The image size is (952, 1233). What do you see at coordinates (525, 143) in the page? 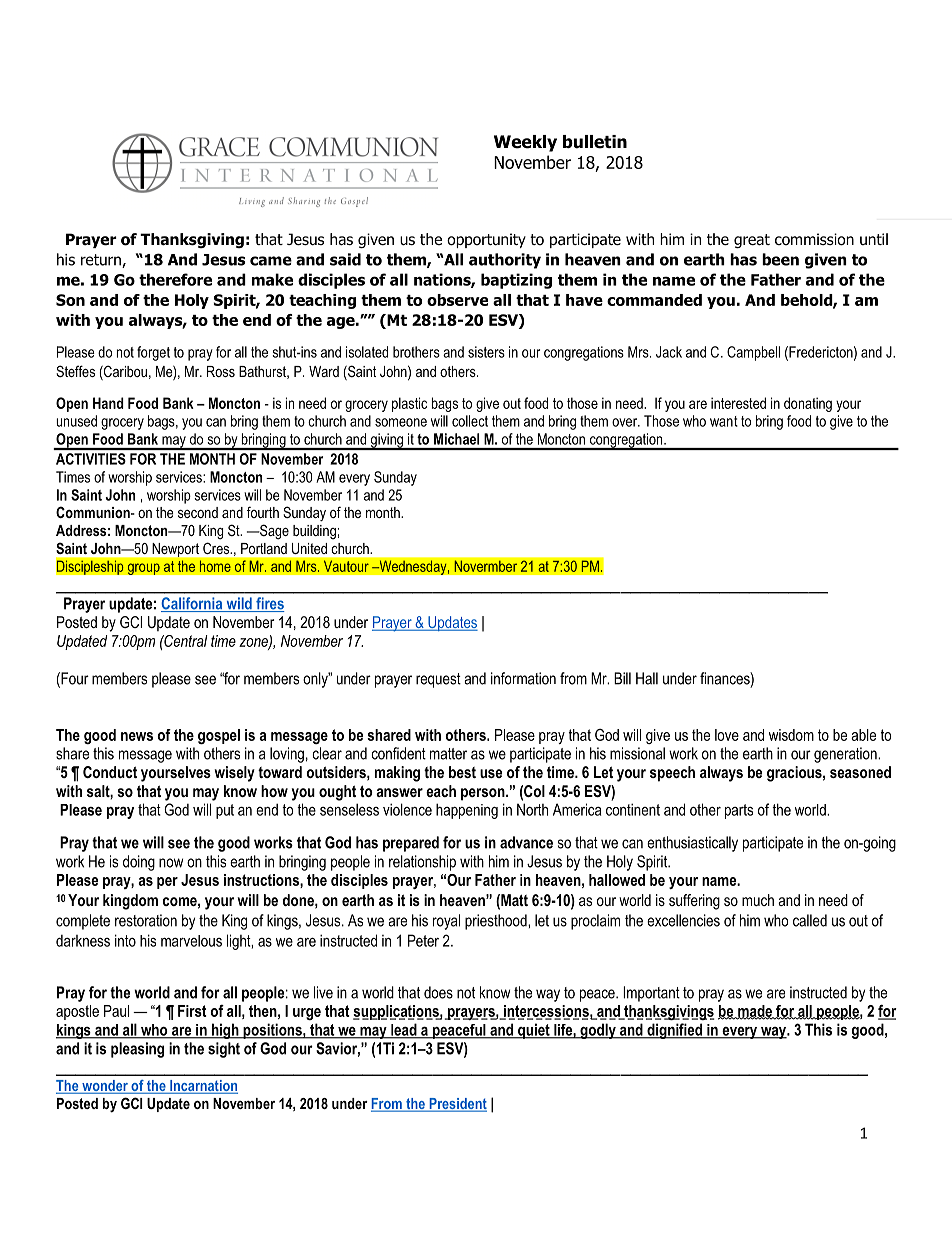
I see `Weekly` at bounding box center [525, 143].
